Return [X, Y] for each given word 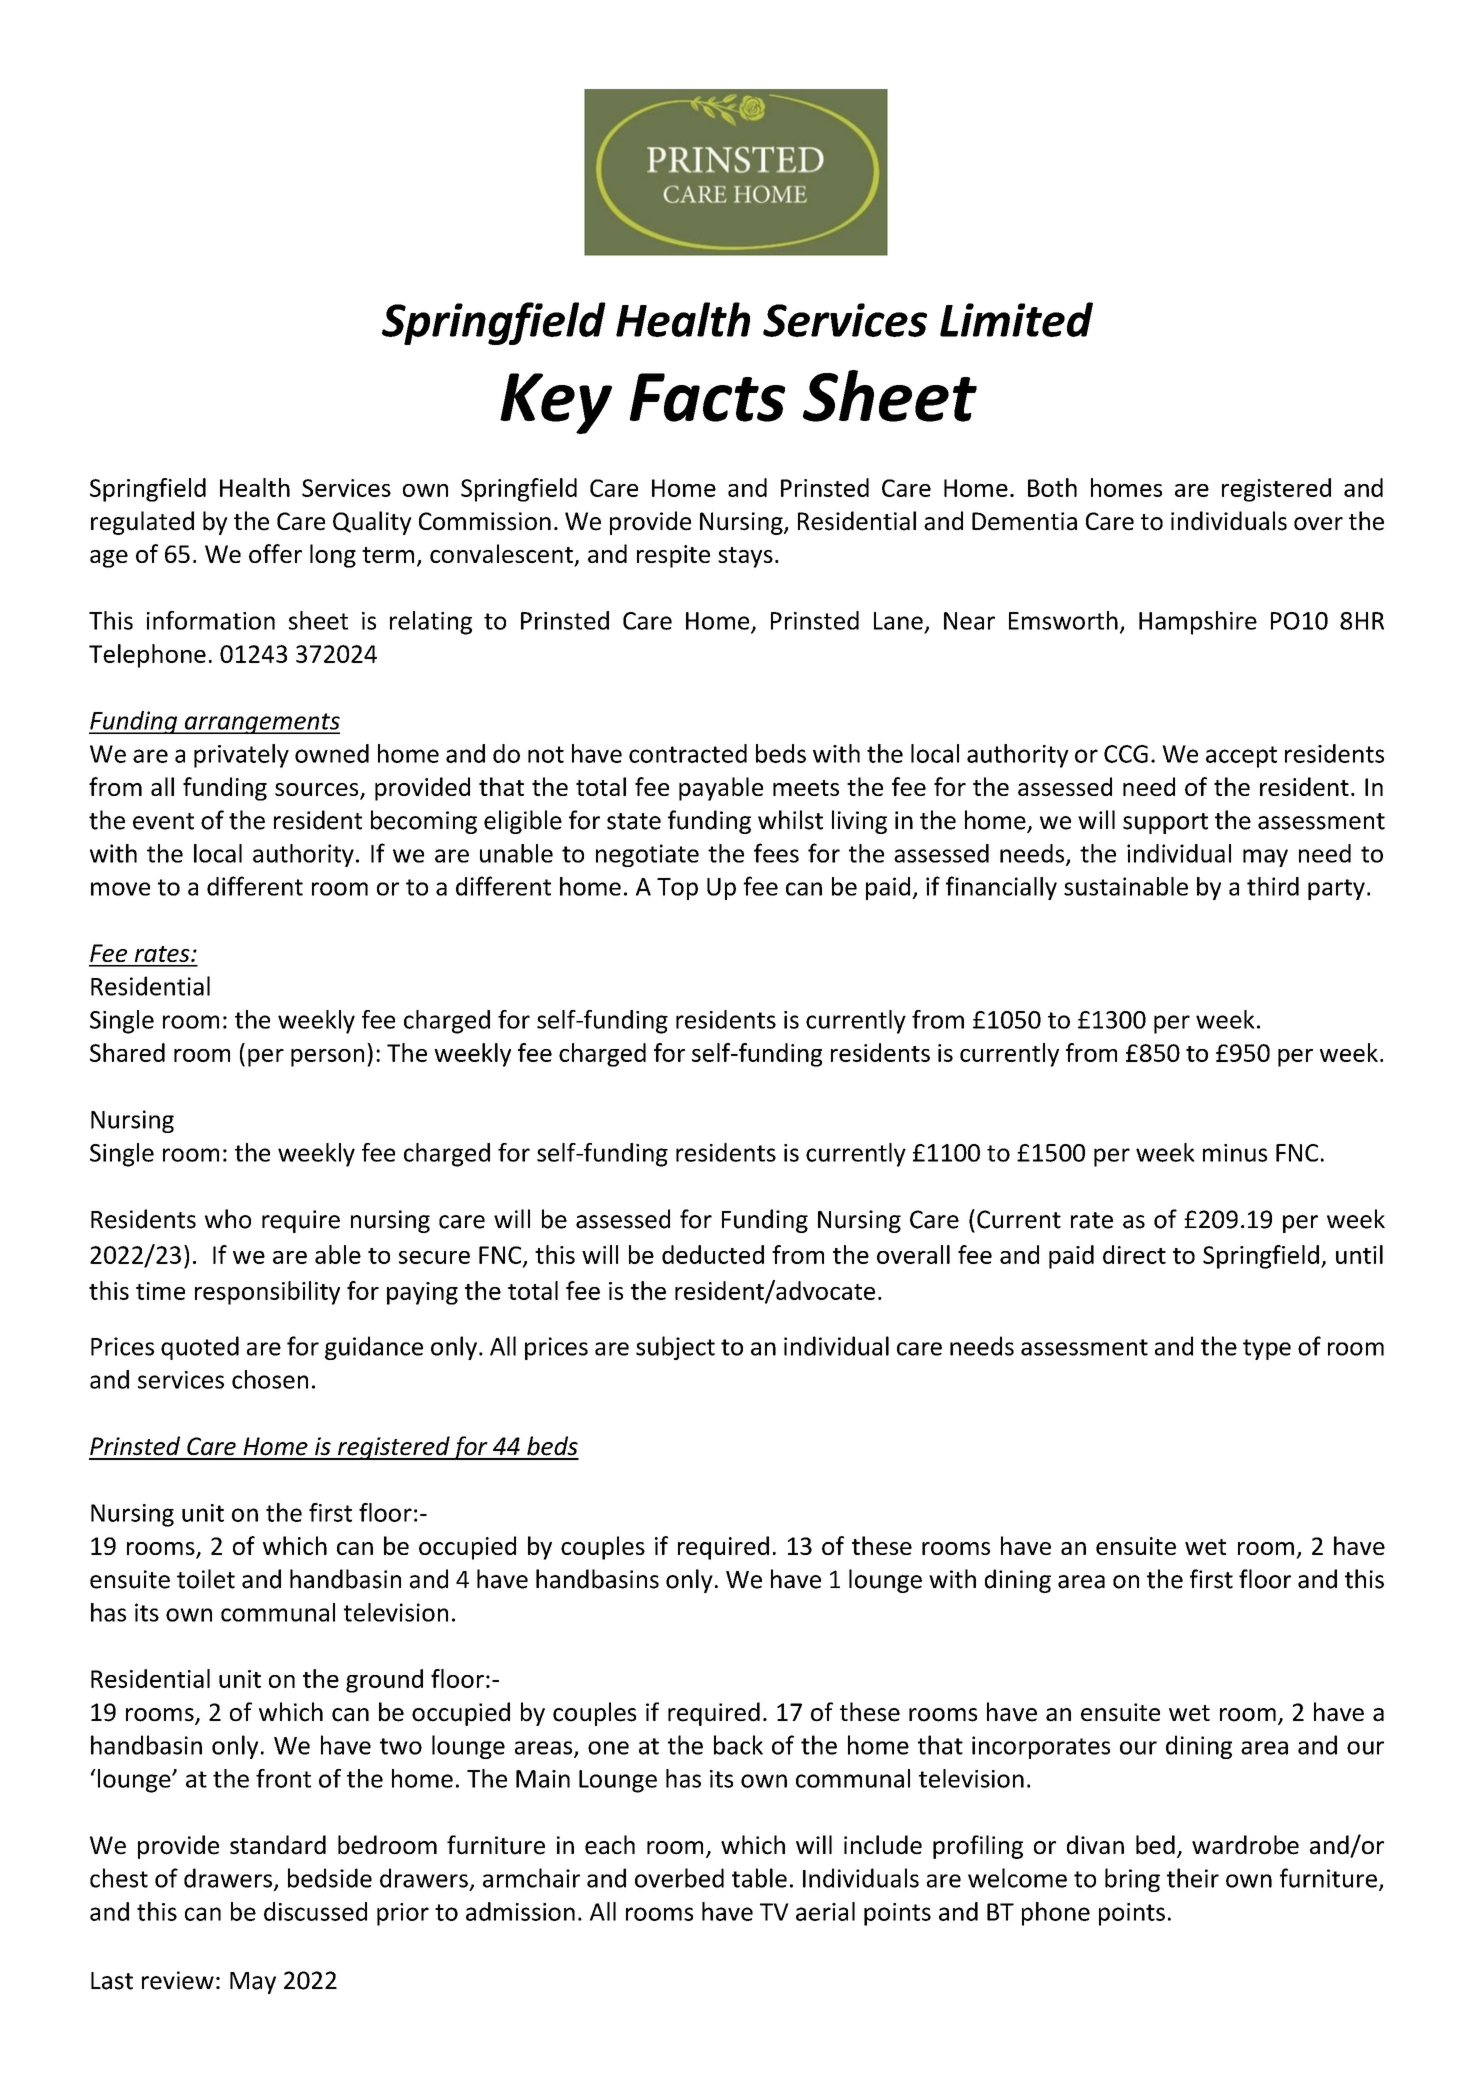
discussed [315, 1911]
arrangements [261, 723]
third [1273, 886]
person [327, 1058]
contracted [688, 753]
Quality [372, 523]
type [1267, 1349]
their [1193, 1878]
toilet [206, 1579]
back [738, 1745]
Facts [707, 397]
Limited [1016, 319]
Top [677, 889]
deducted [713, 1254]
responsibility [267, 1293]
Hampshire [1198, 623]
